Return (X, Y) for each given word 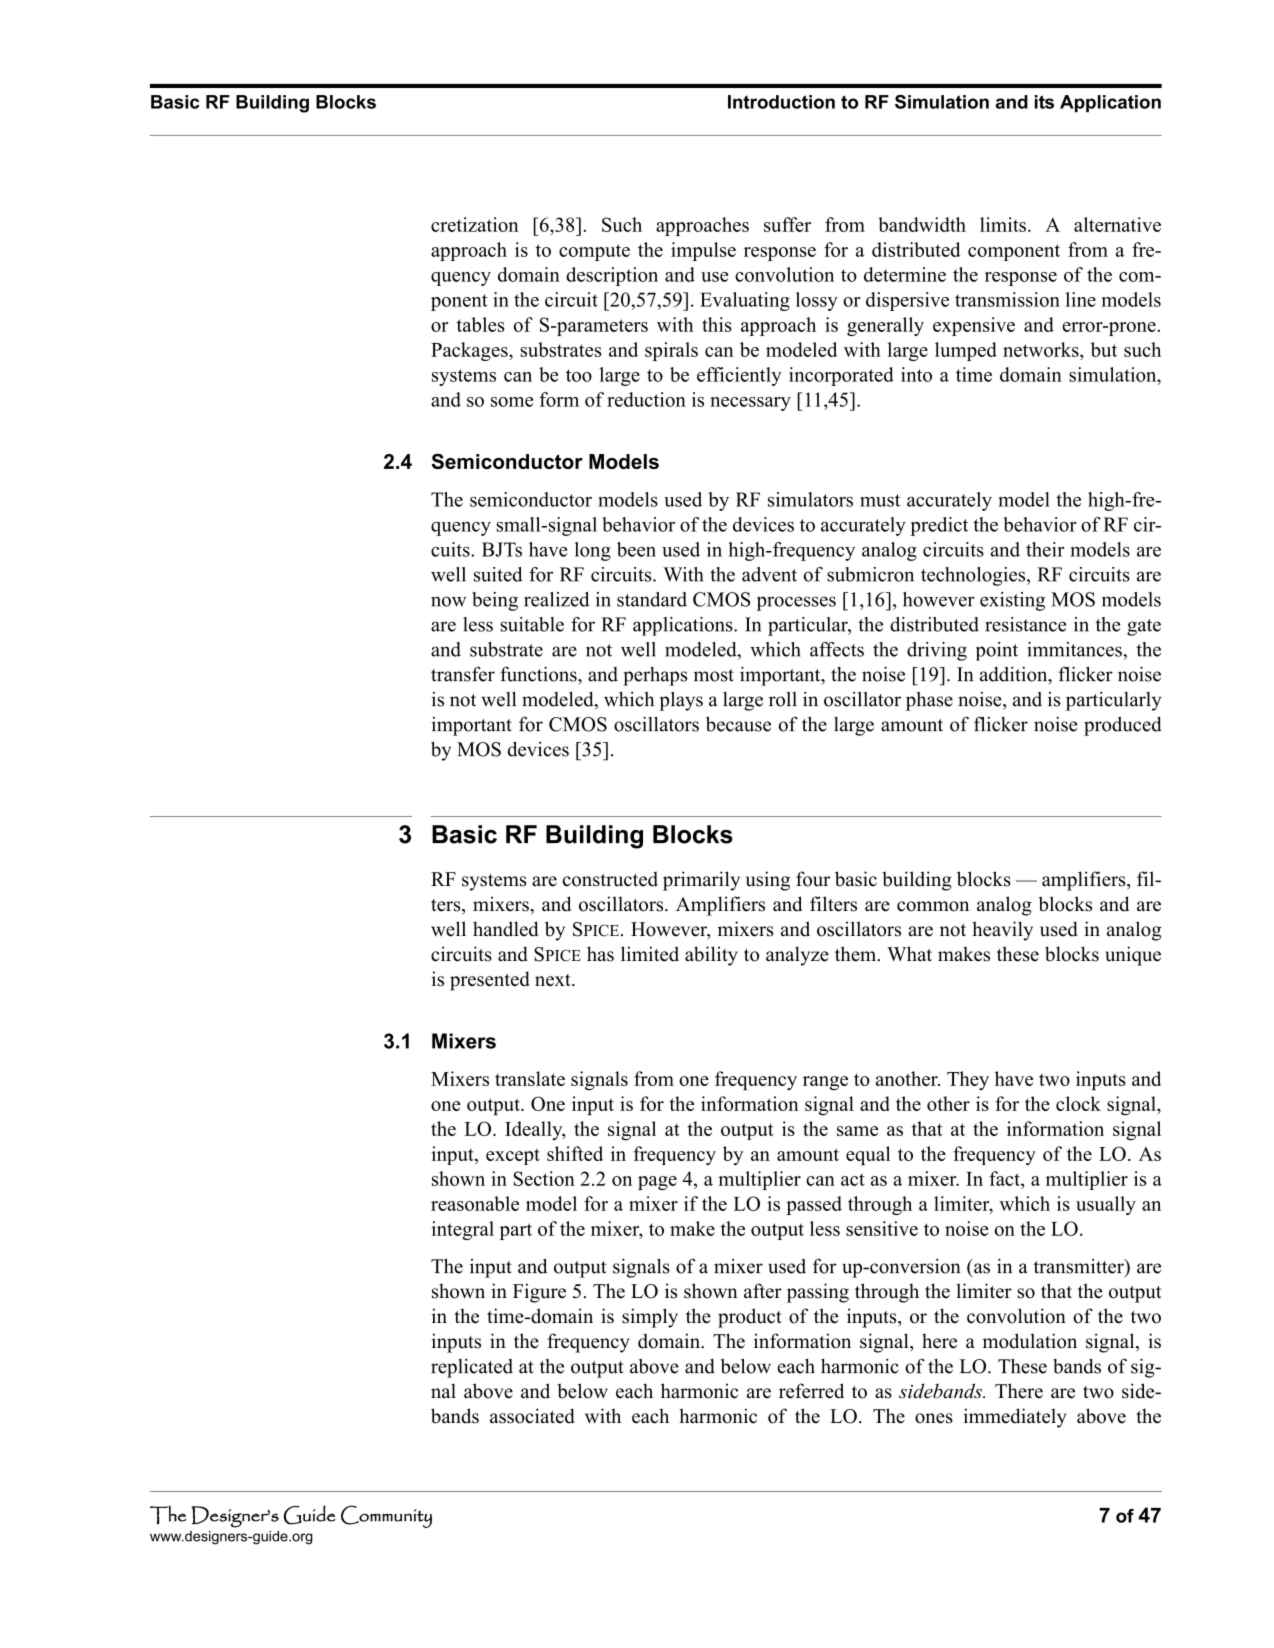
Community (386, 1516)
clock (1078, 1103)
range (825, 1083)
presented (489, 981)
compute (594, 252)
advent (769, 574)
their (1045, 549)
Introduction (781, 102)
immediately (1015, 1418)
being (495, 601)
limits (1003, 224)
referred (811, 1391)
